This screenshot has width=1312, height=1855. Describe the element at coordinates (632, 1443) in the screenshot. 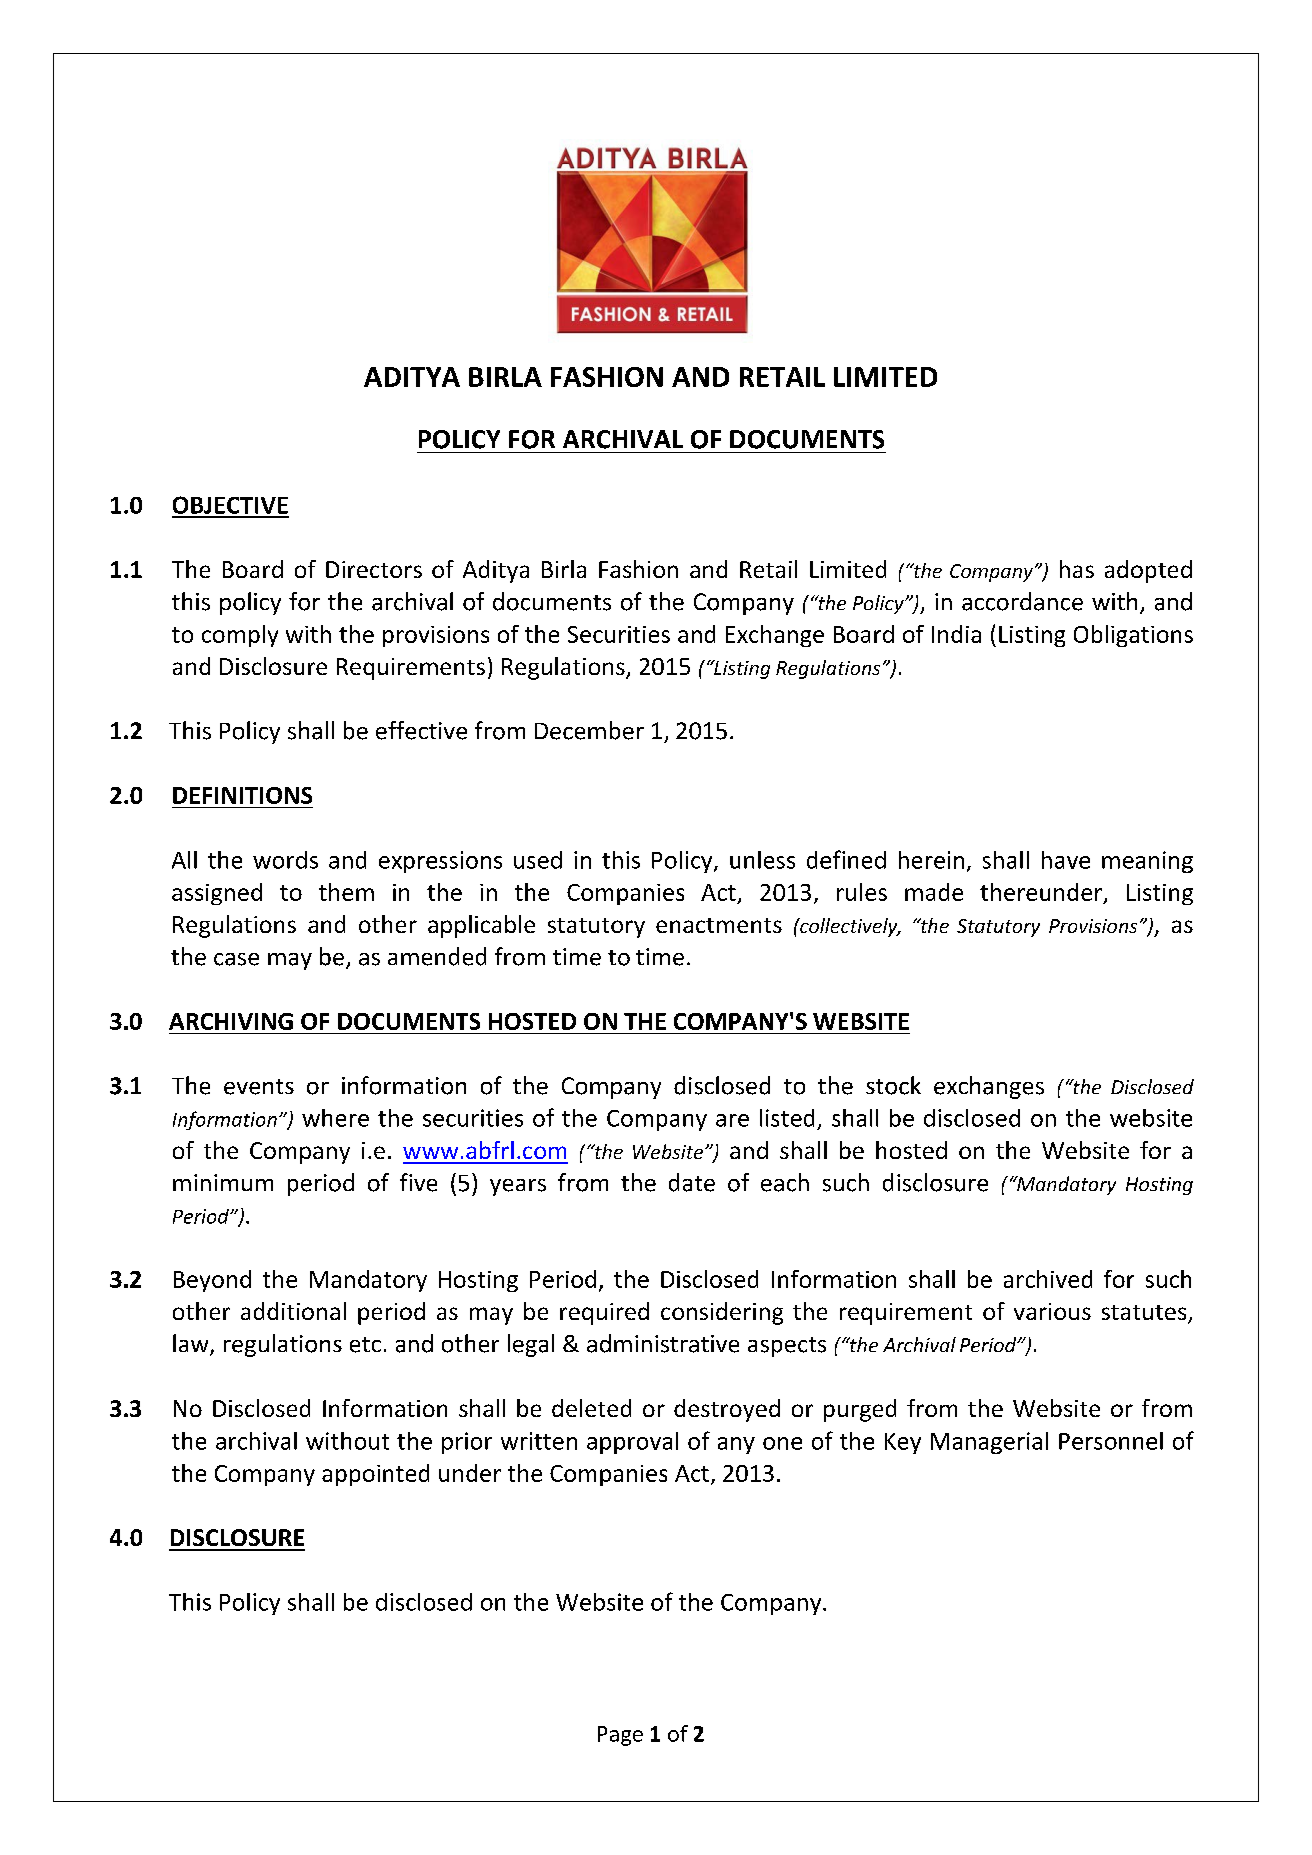

I see `approval` at that location.
